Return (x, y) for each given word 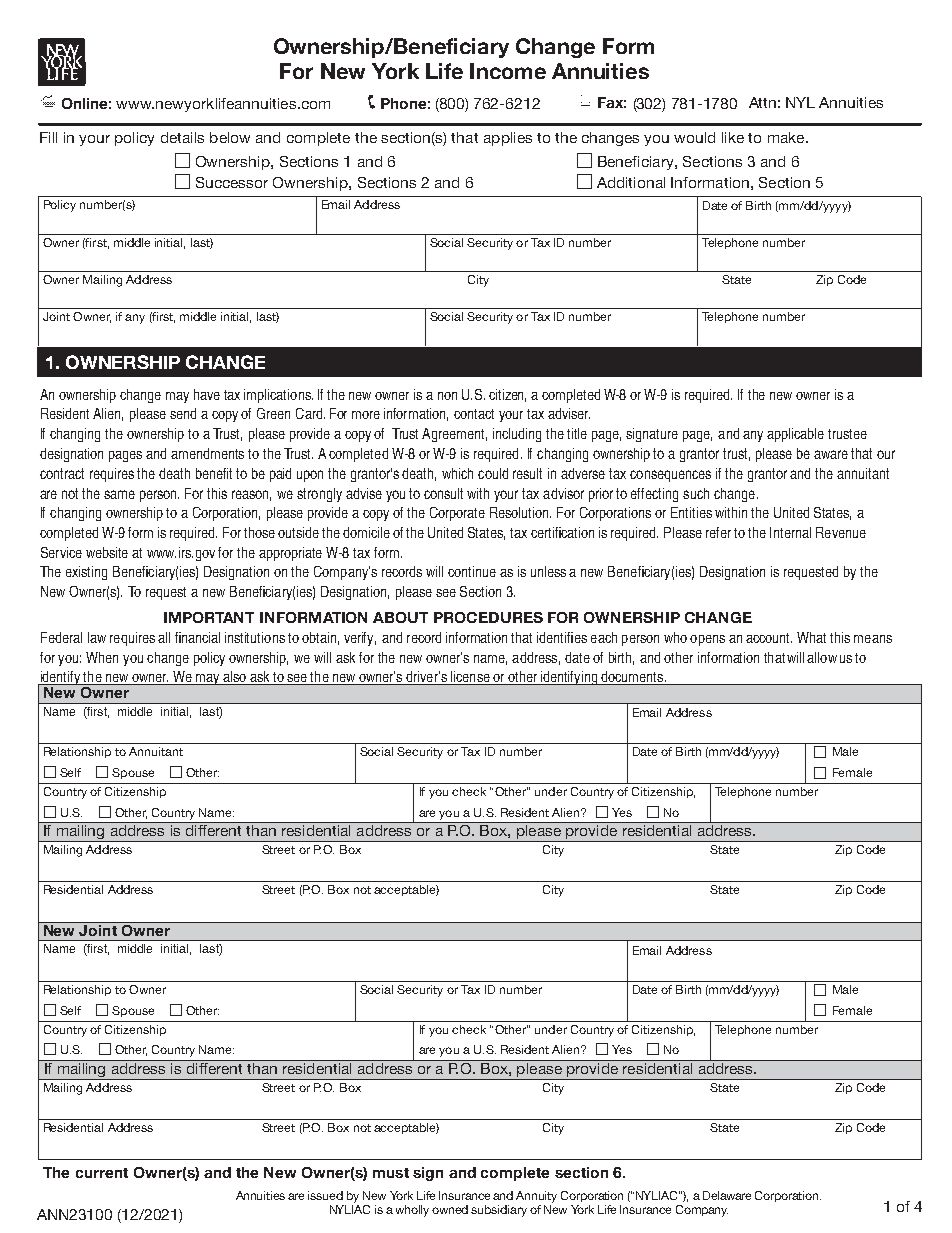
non (447, 396)
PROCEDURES (488, 617)
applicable (795, 435)
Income (508, 71)
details (182, 137)
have (207, 394)
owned (450, 1209)
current (102, 1173)
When (102, 657)
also (235, 678)
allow (822, 657)
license (470, 678)
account (769, 638)
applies (508, 139)
